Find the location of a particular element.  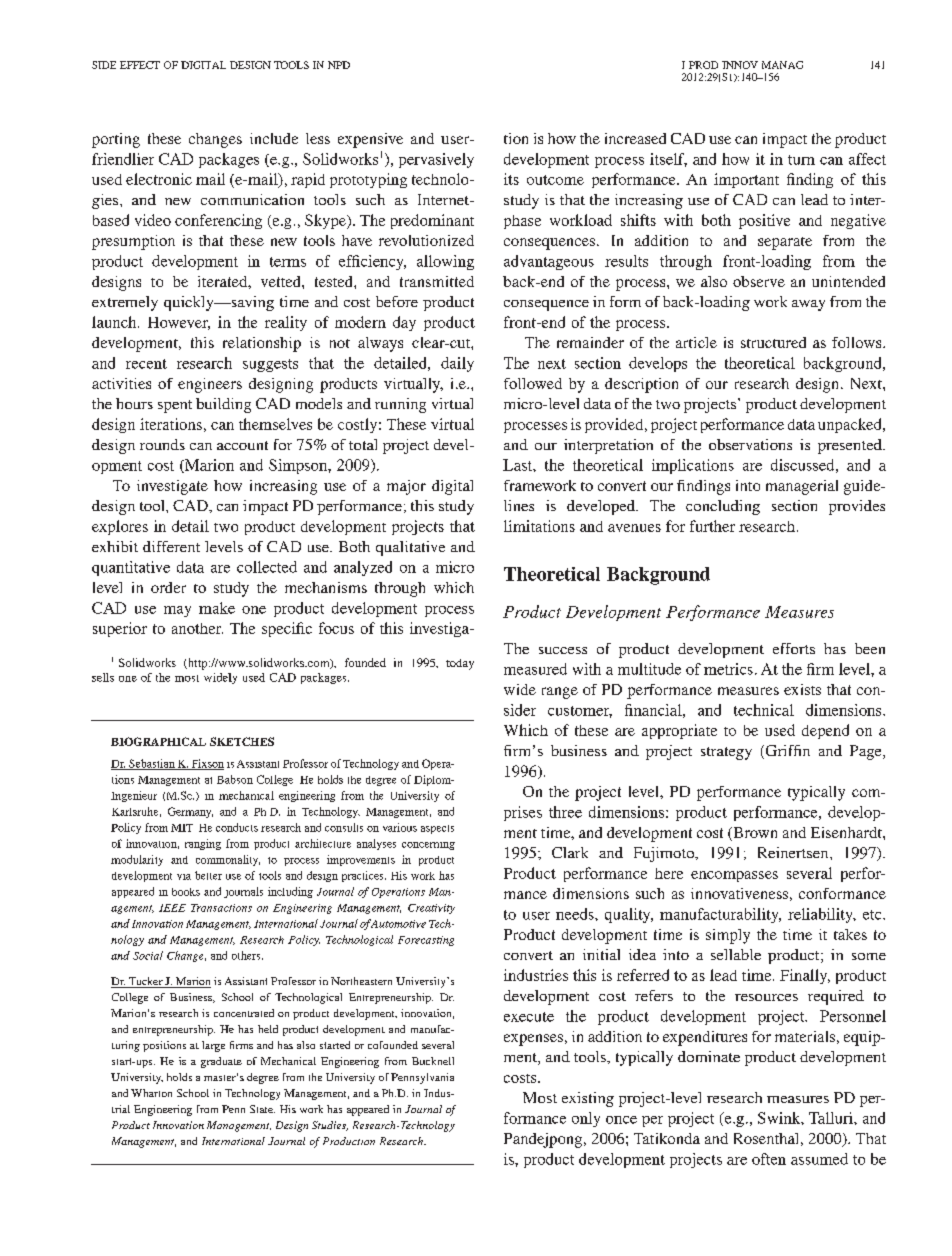

rounds is located at coordinates (162, 444).
